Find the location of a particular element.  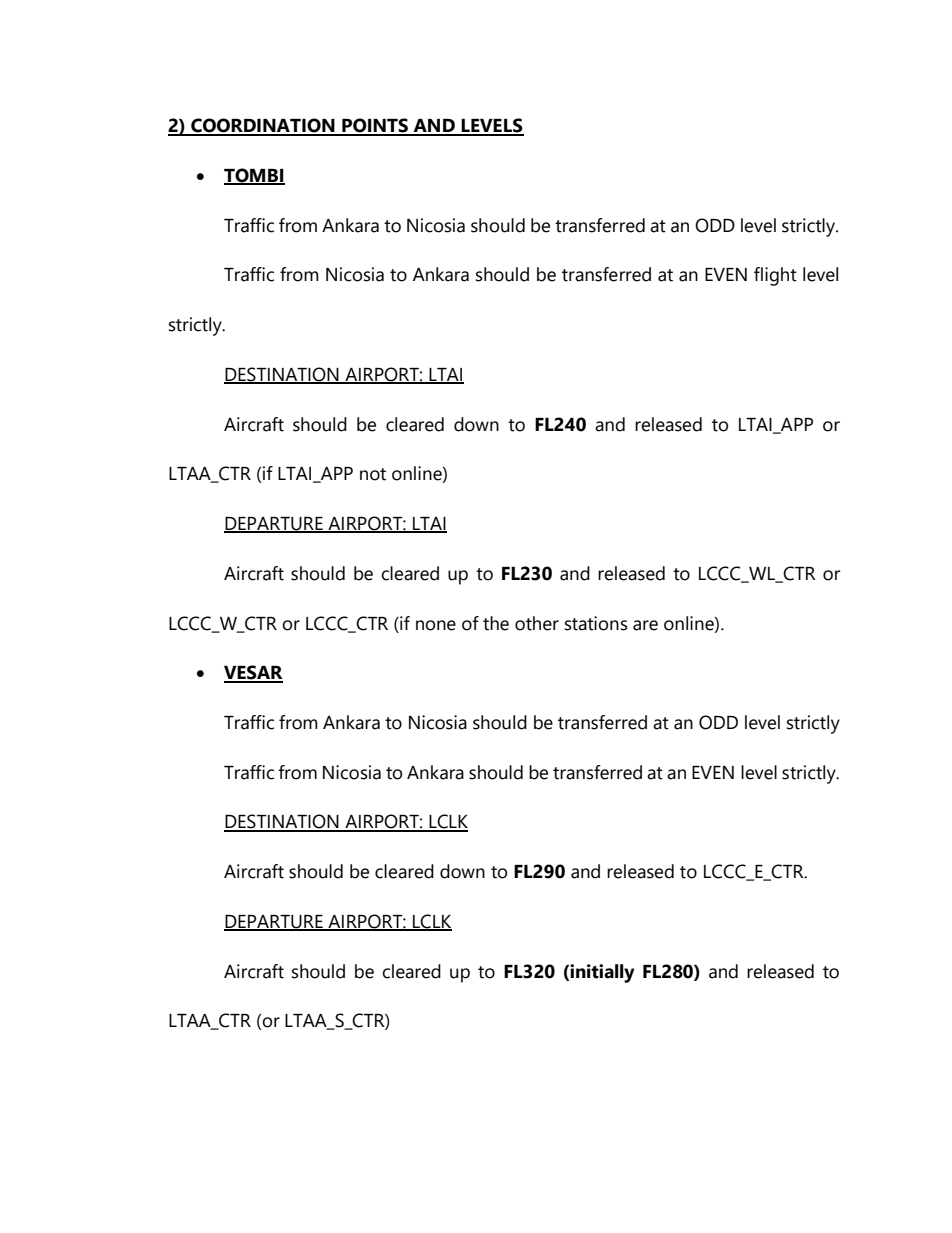

COORDINATION is located at coordinates (263, 126).
